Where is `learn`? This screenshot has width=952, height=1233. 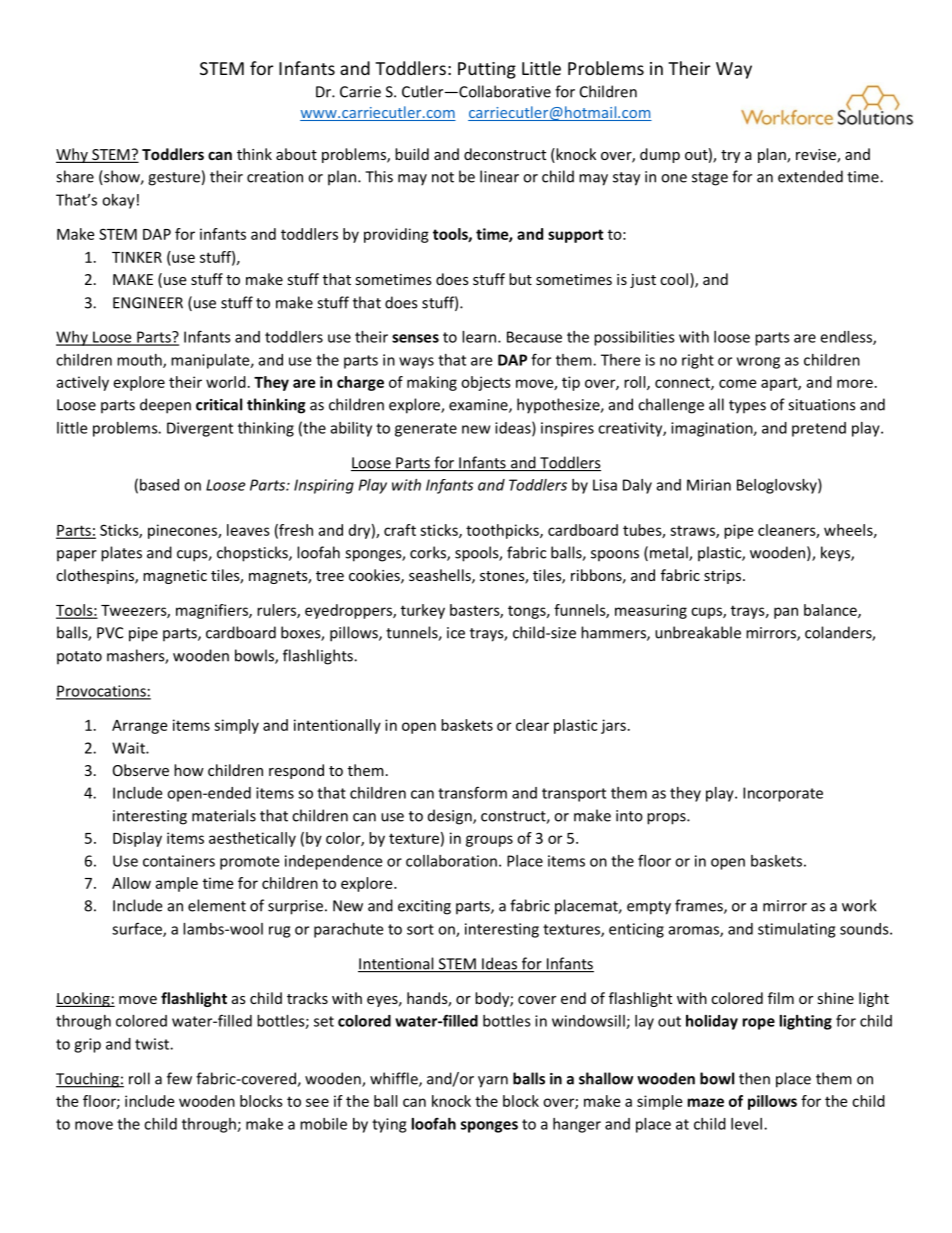 learn is located at coordinates (480, 337).
